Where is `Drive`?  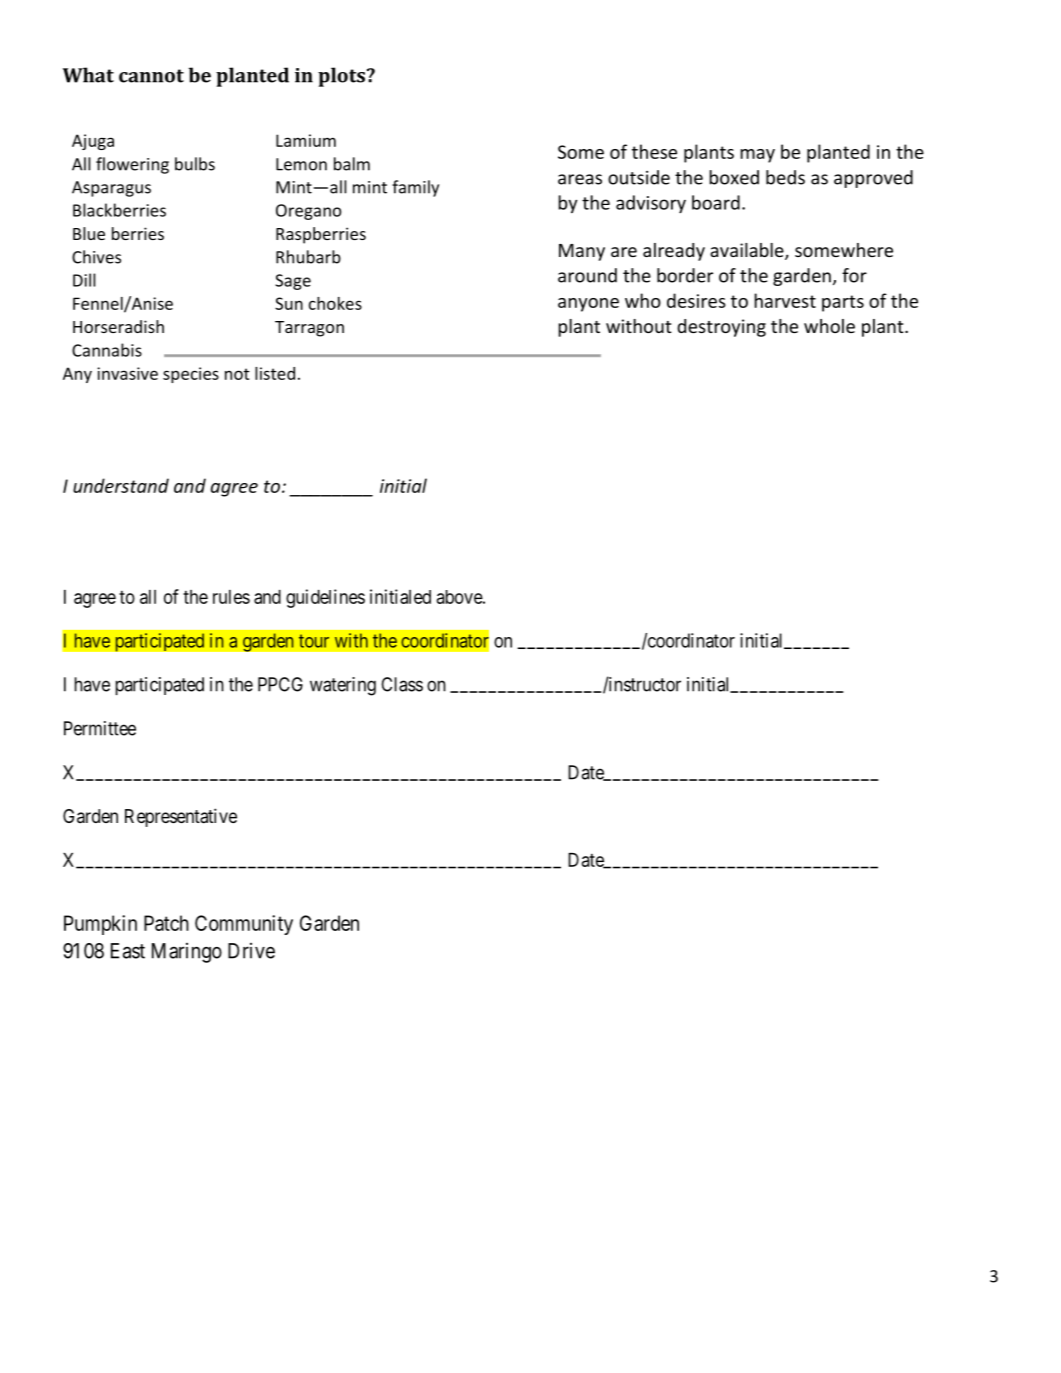
Drive is located at coordinates (251, 951).
